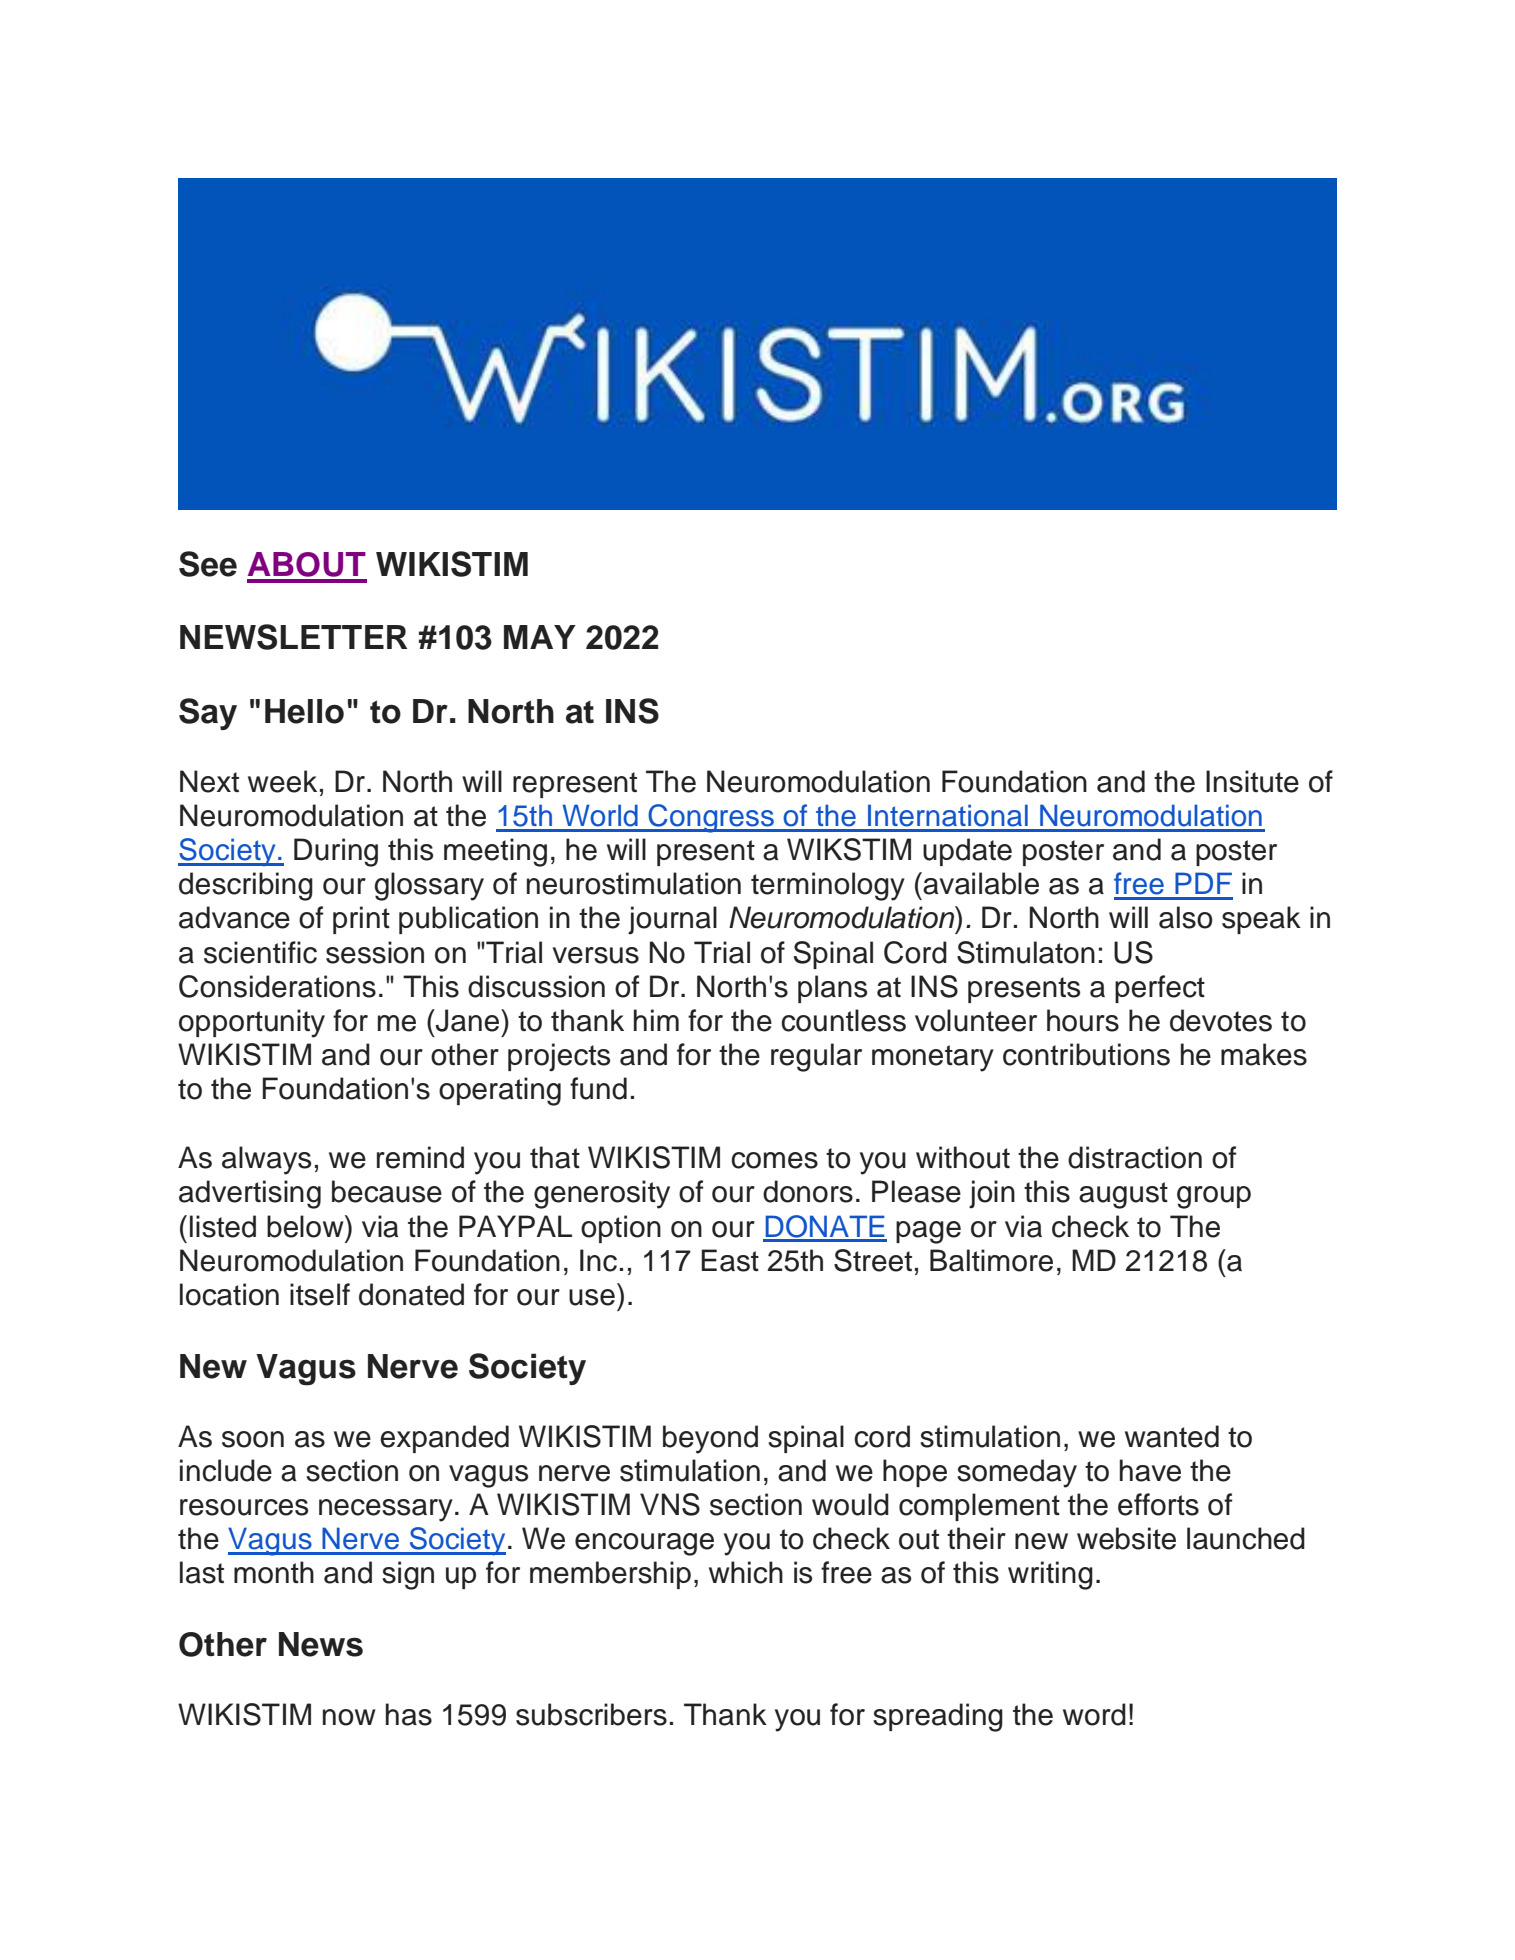 The width and height of the page is (1515, 1960). I want to click on Congress, so click(711, 818).
